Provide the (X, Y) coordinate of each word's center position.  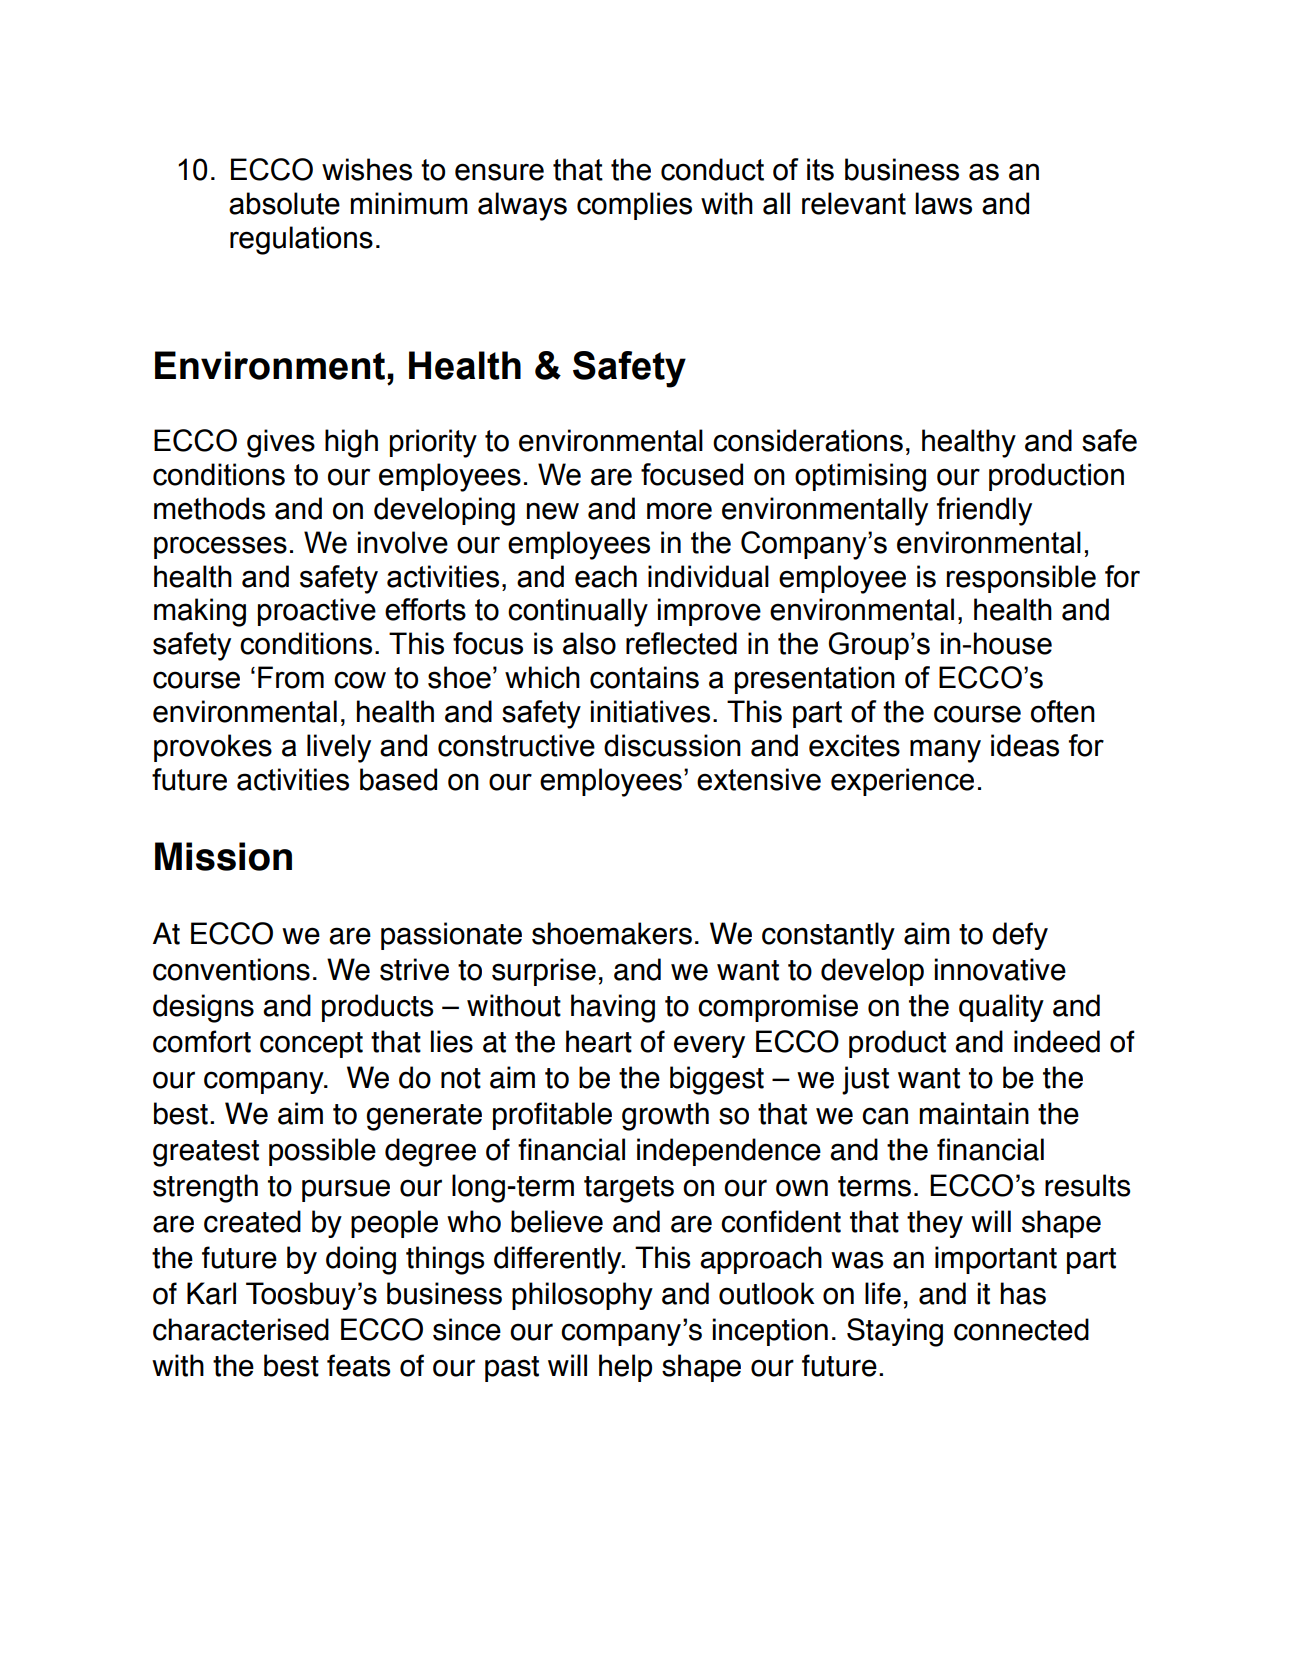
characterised (241, 1329)
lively (339, 748)
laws (943, 203)
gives (281, 443)
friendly (984, 511)
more (679, 511)
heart (599, 1041)
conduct (712, 169)
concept (311, 1045)
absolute (284, 203)
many (945, 751)
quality (1001, 1008)
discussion (672, 745)
